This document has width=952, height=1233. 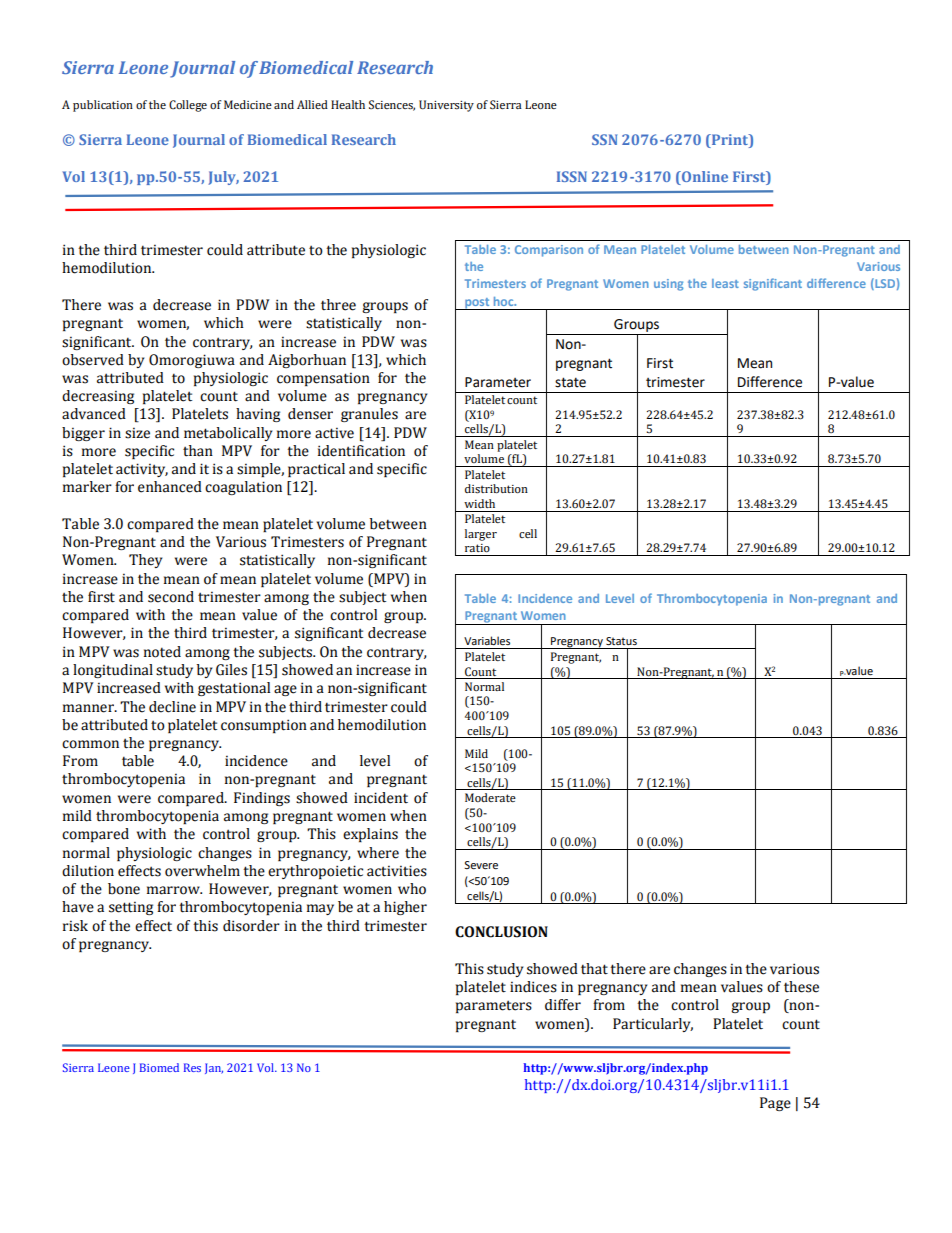 I want to click on Jan, so click(x=214, y=1068).
